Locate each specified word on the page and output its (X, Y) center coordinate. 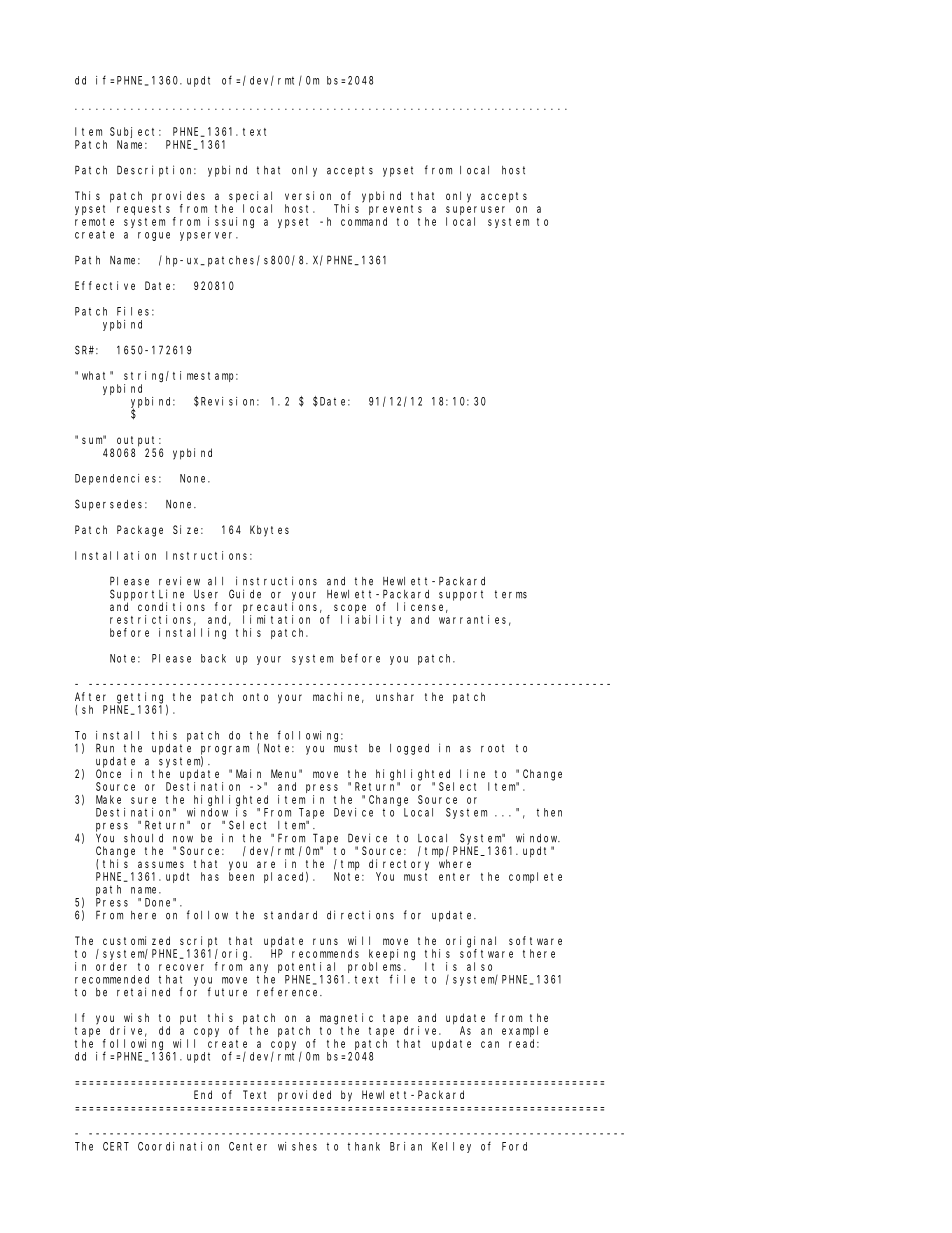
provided (304, 1096)
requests (143, 210)
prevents (395, 210)
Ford (514, 1146)
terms (511, 594)
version (308, 195)
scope (350, 609)
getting (140, 698)
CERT (116, 1146)
